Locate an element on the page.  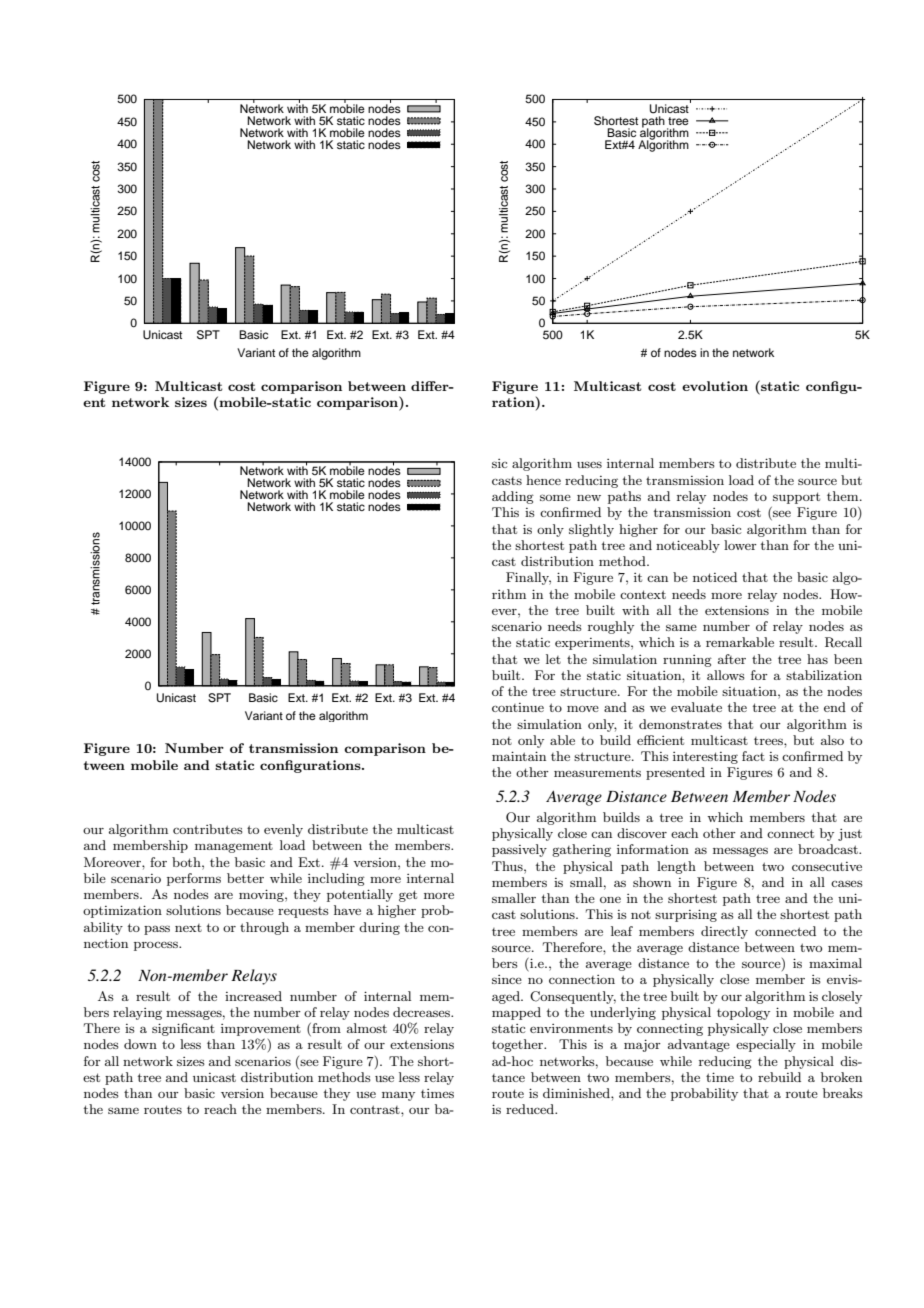
contributes is located at coordinates (208, 829).
